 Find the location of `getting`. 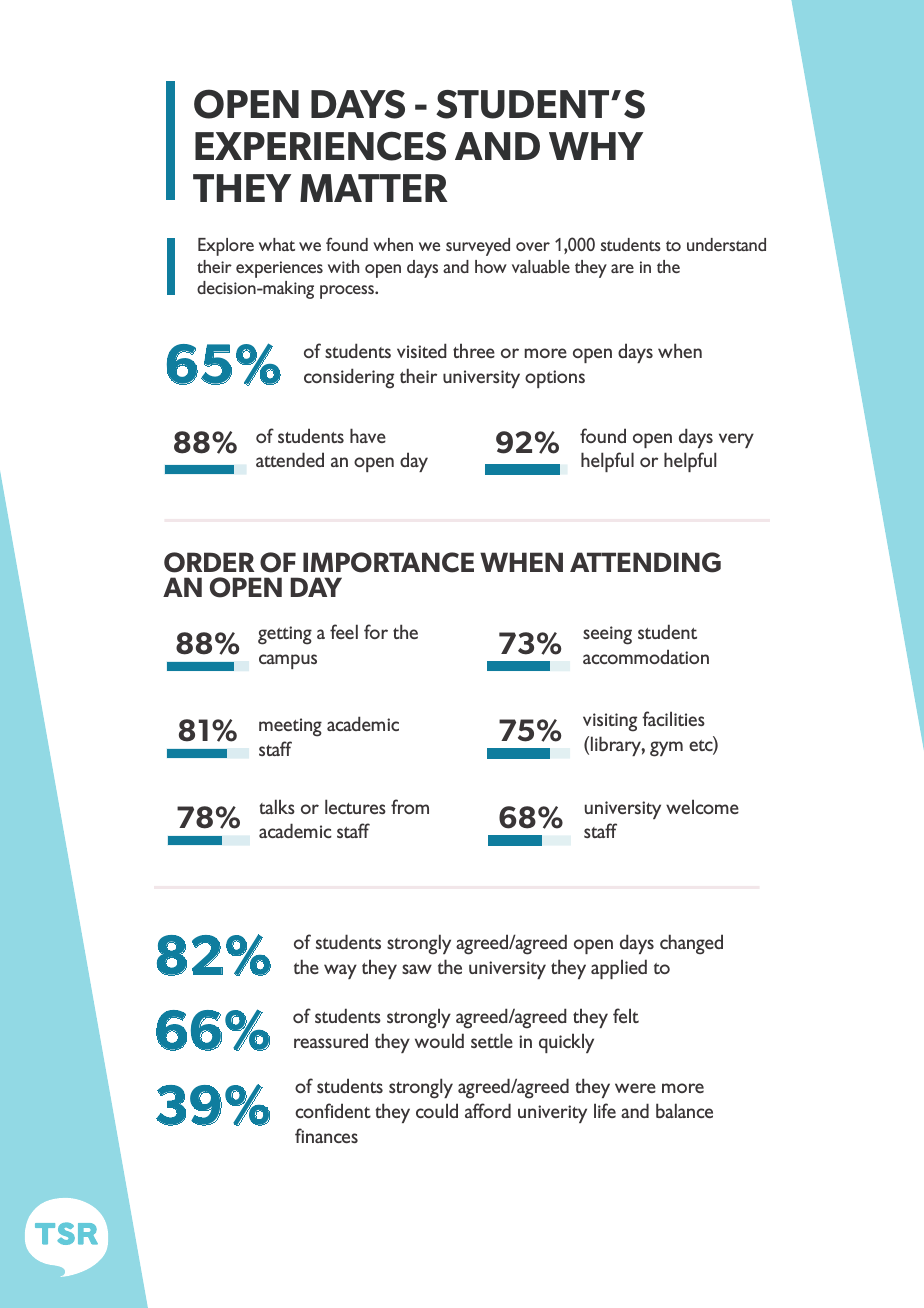

getting is located at coordinates (285, 635).
